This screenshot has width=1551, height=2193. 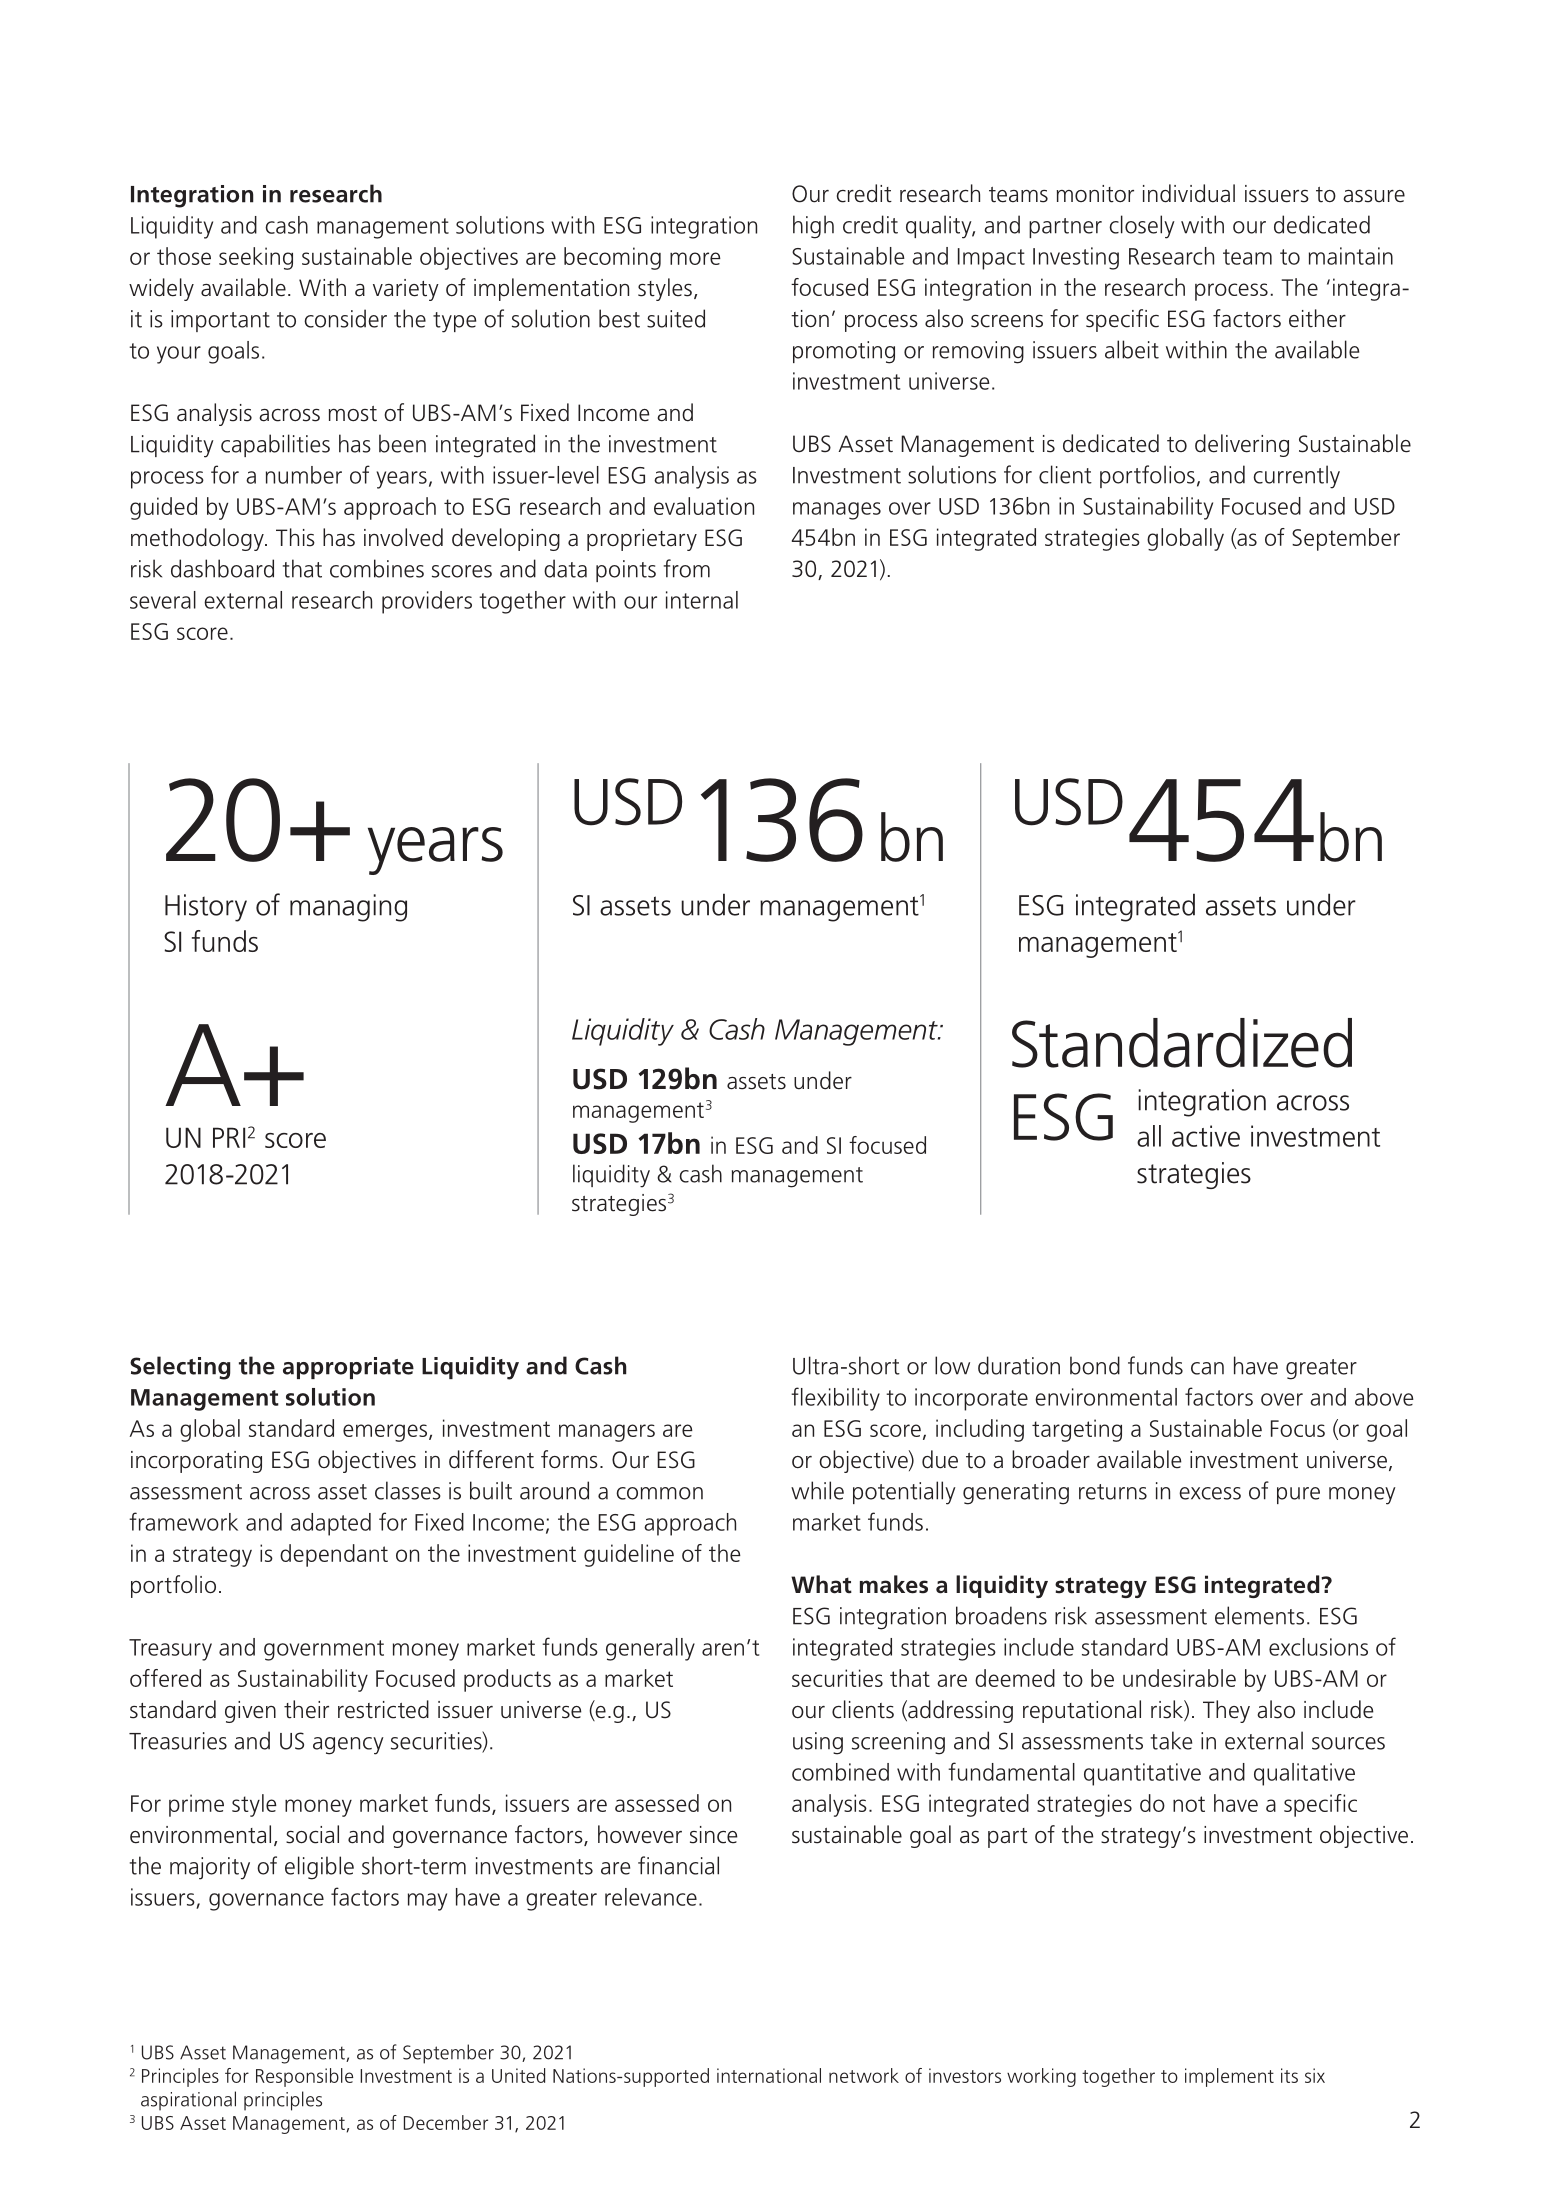 I want to click on excess, so click(x=1210, y=1493).
